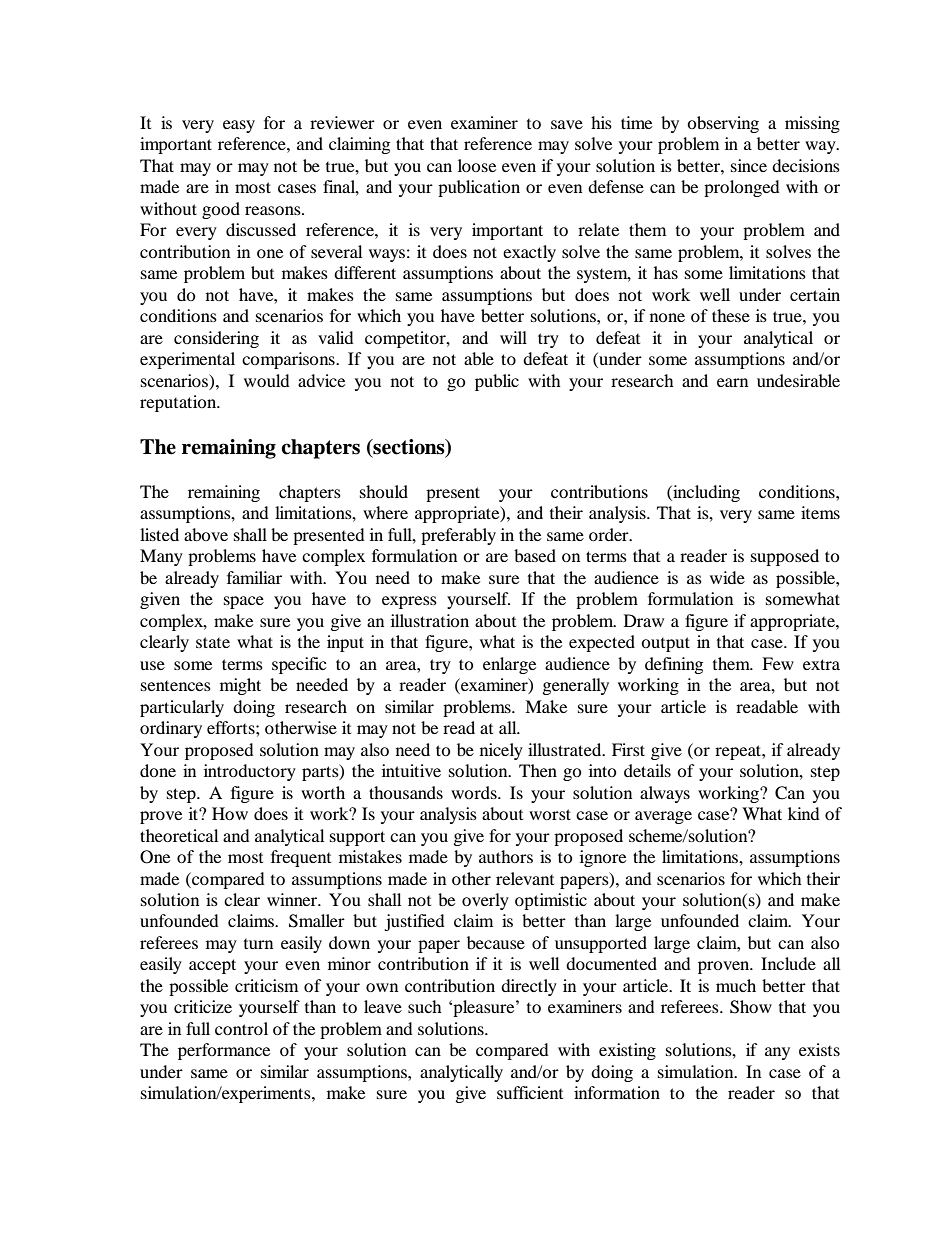 The image size is (952, 1233). What do you see at coordinates (250, 772) in the document?
I see `introductory` at bounding box center [250, 772].
